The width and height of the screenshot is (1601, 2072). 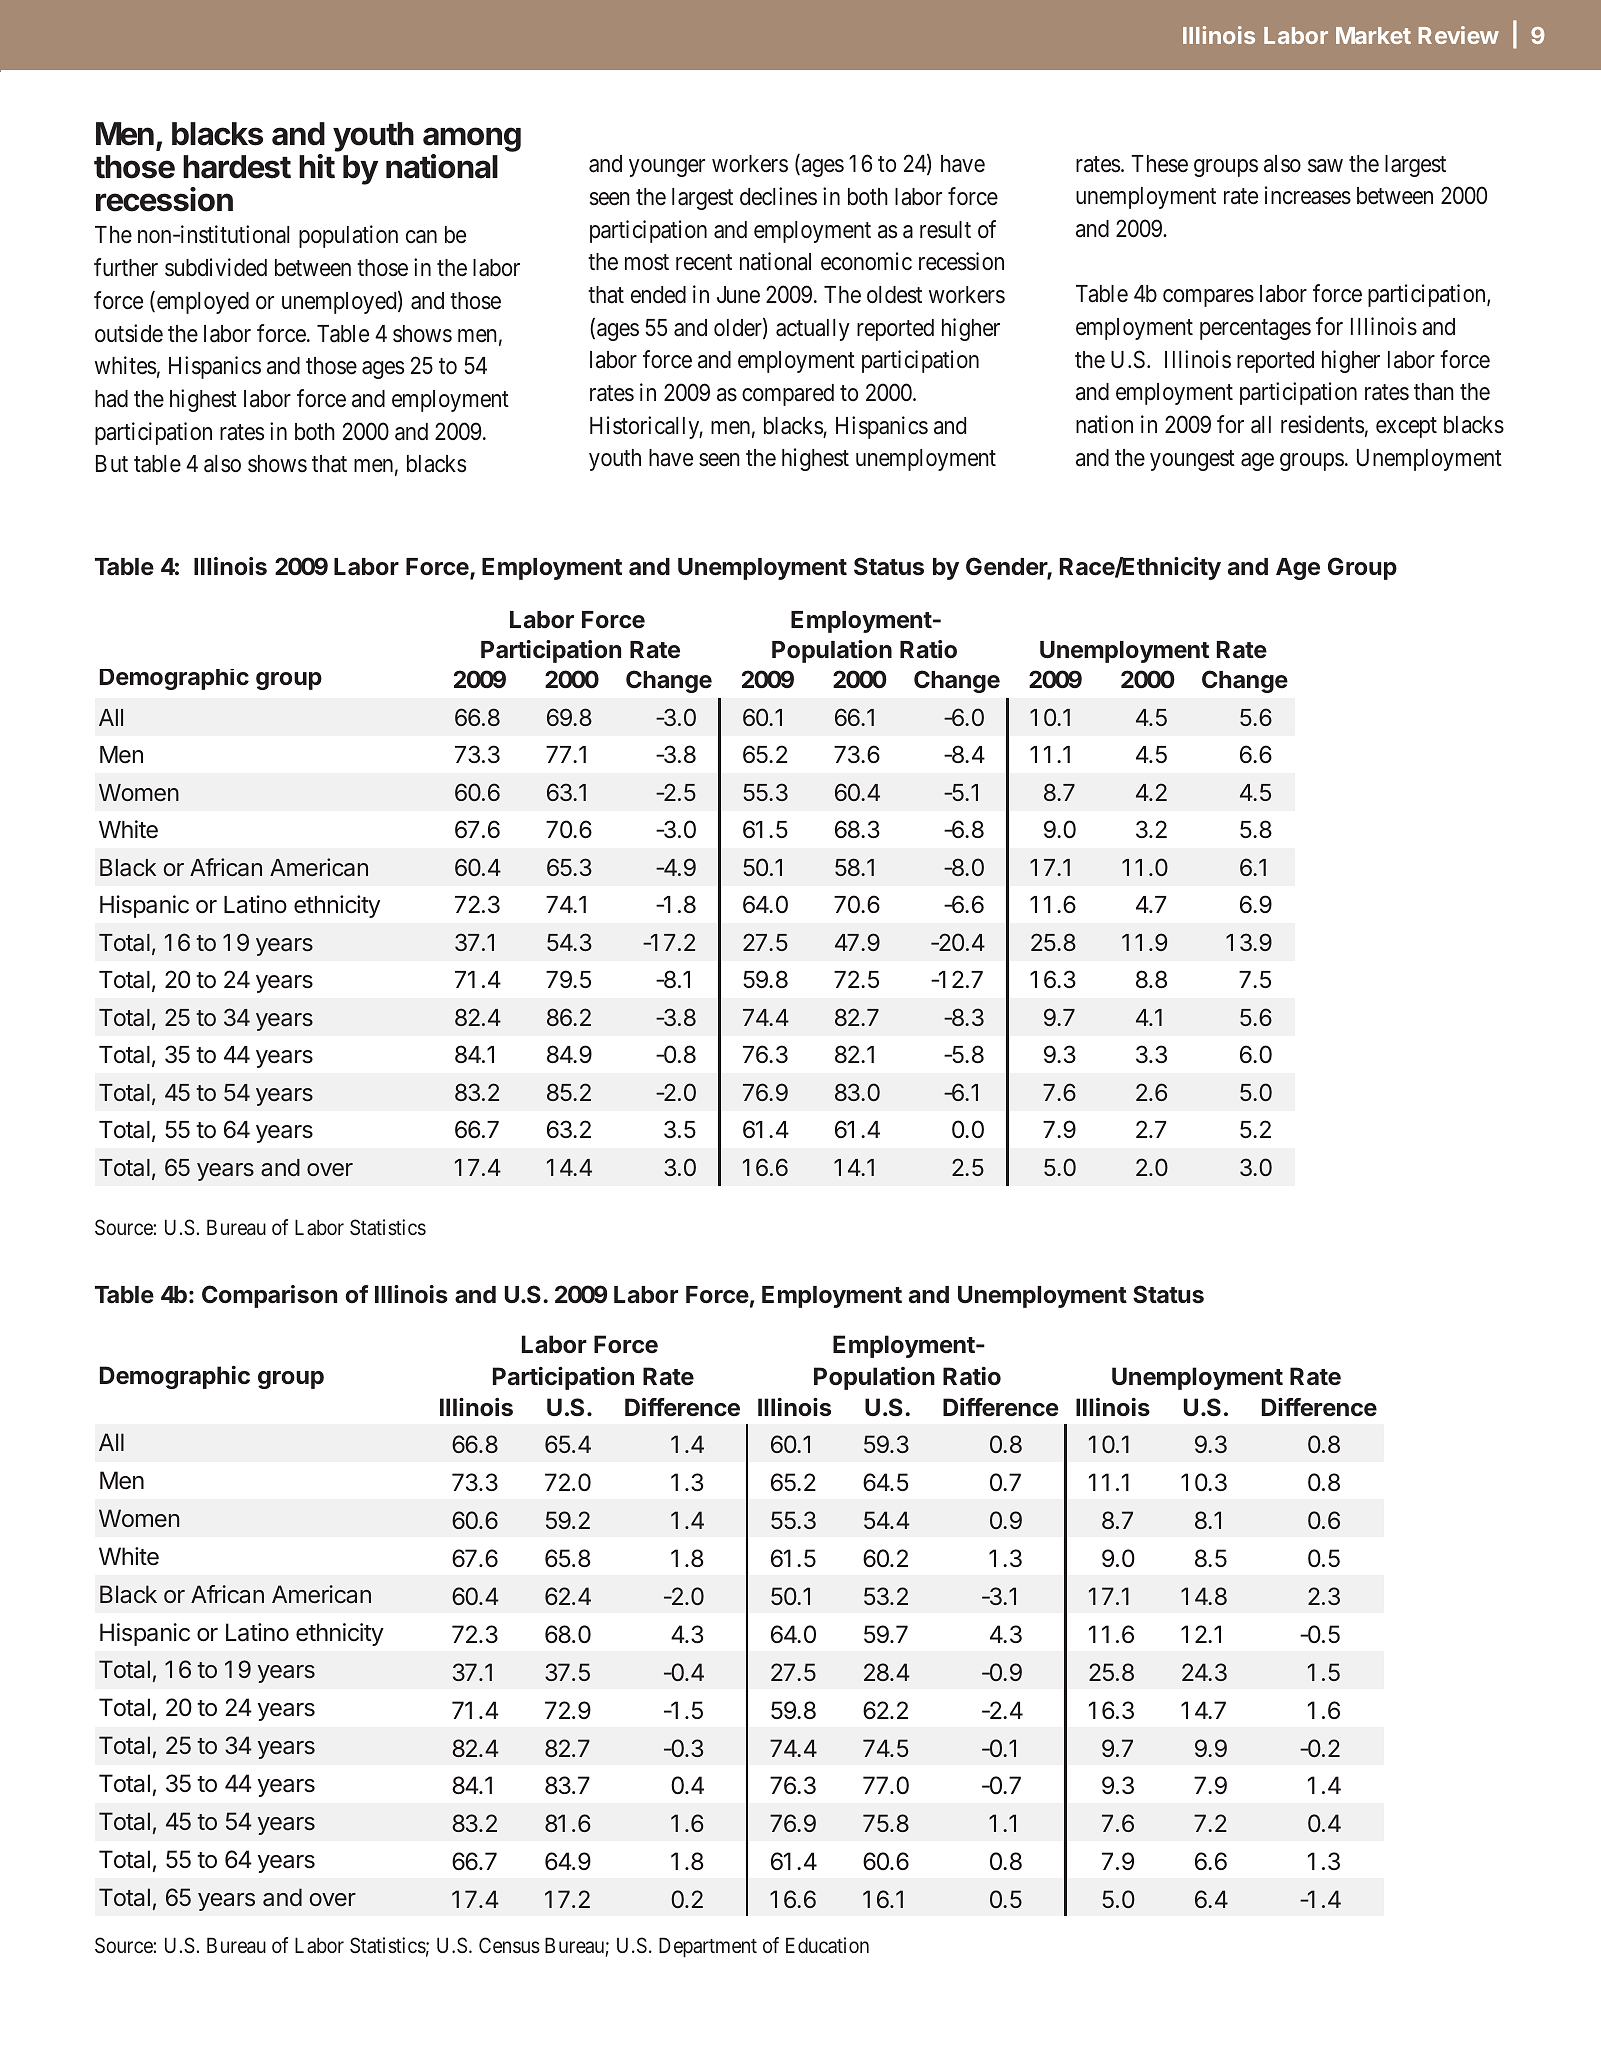 I want to click on Comparison, so click(x=269, y=1296).
